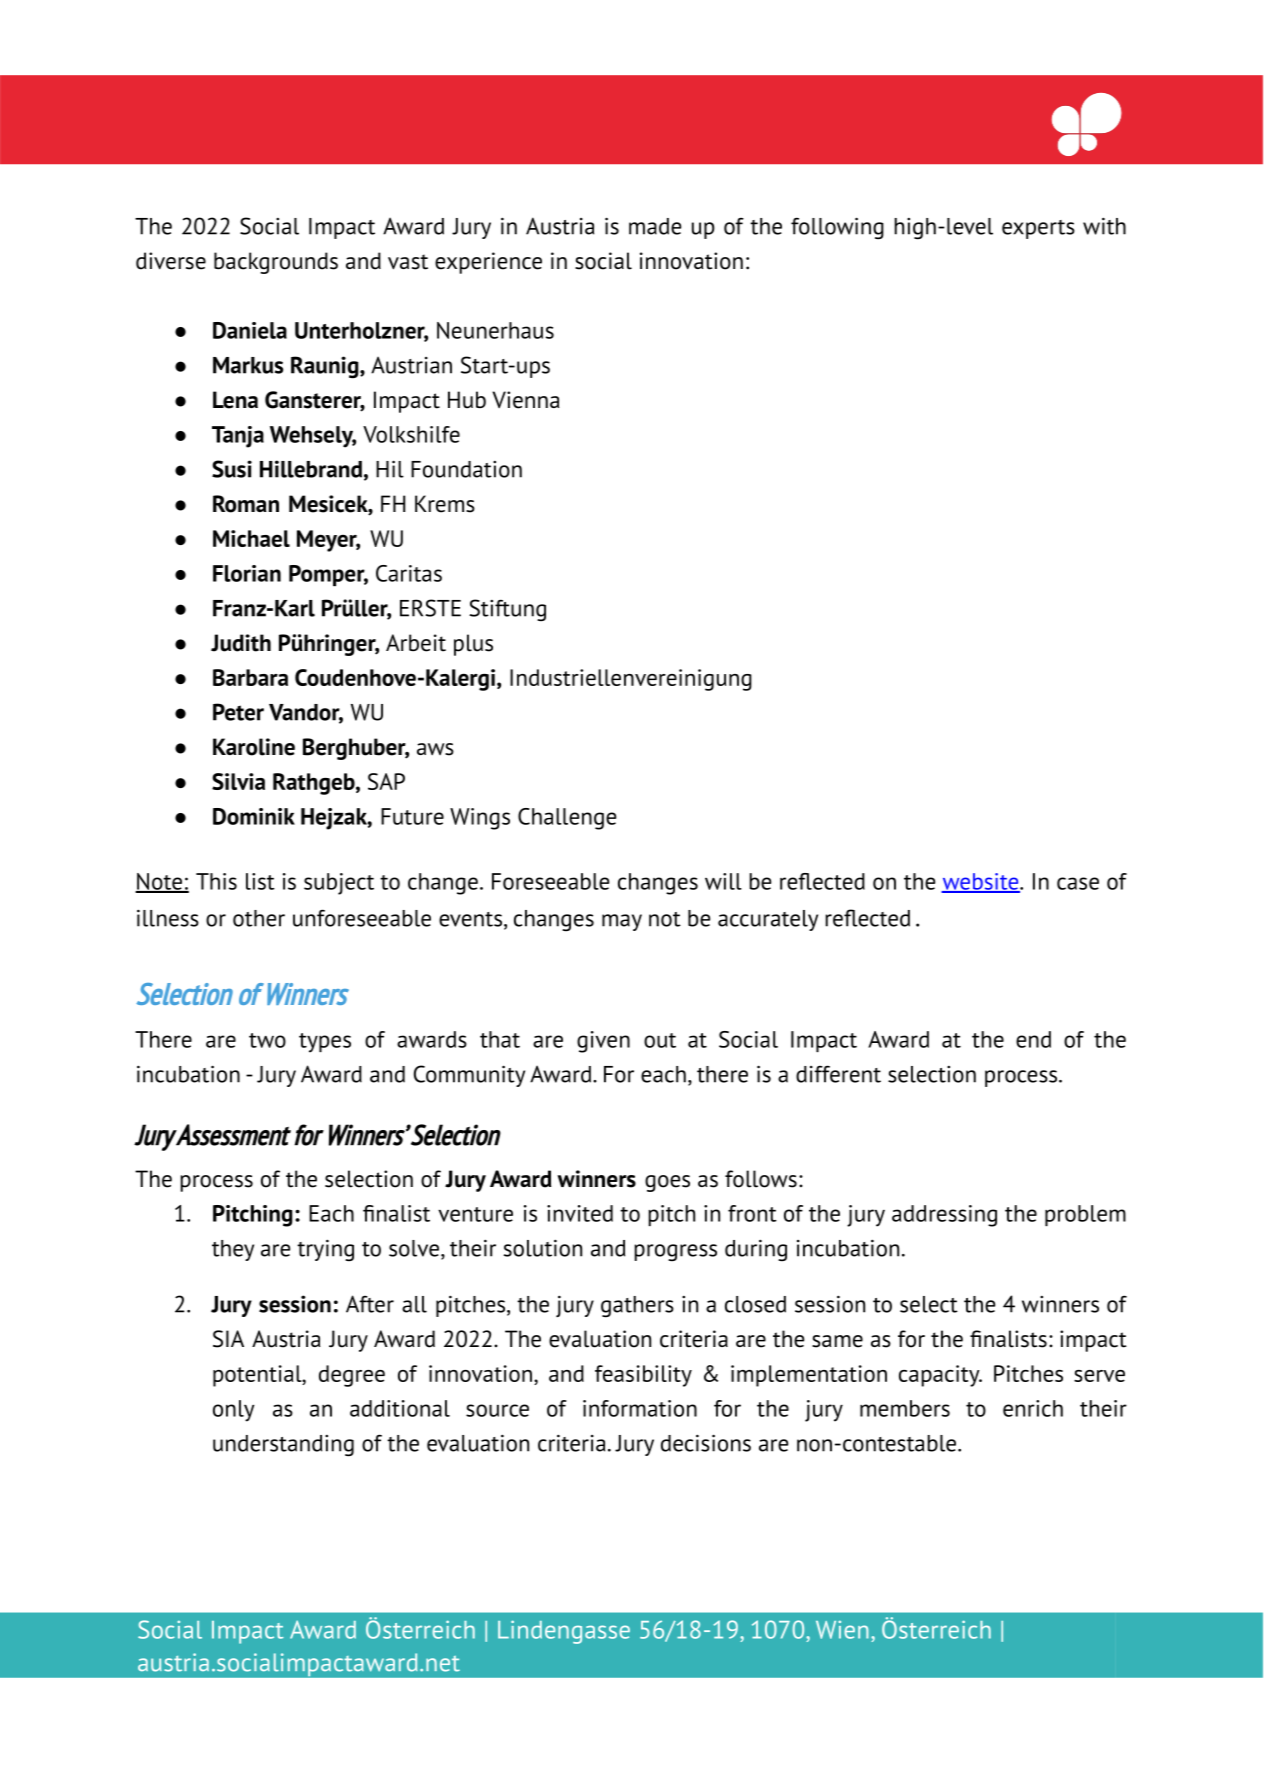 The height and width of the document is (1786, 1264). I want to click on understanding, so click(283, 1446).
